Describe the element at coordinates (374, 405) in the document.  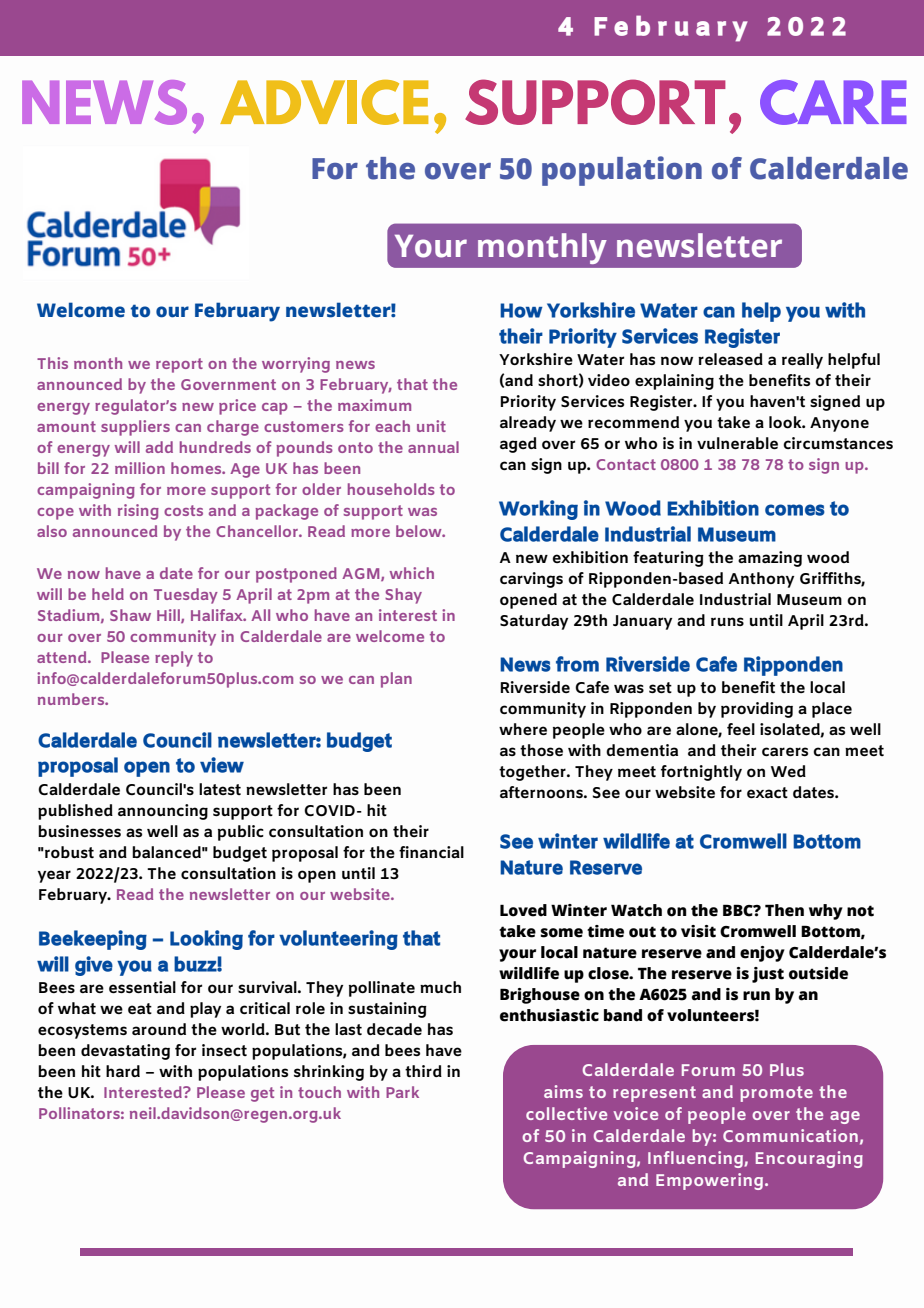
I see `maximum` at that location.
